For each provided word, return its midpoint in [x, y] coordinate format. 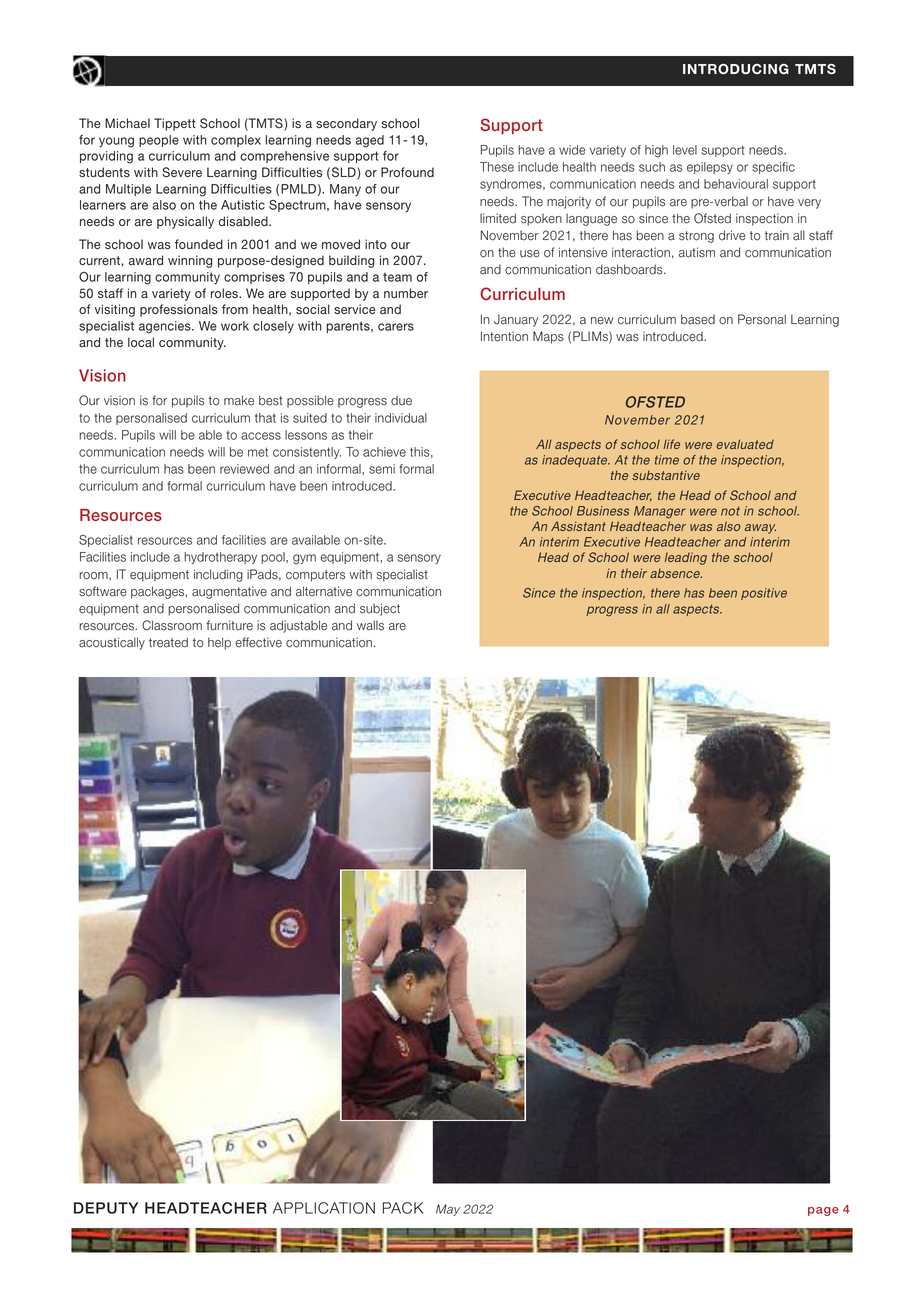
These [497, 167]
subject [380, 609]
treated [168, 642]
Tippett [175, 124]
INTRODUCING [736, 69]
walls [370, 625]
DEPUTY [106, 1208]
